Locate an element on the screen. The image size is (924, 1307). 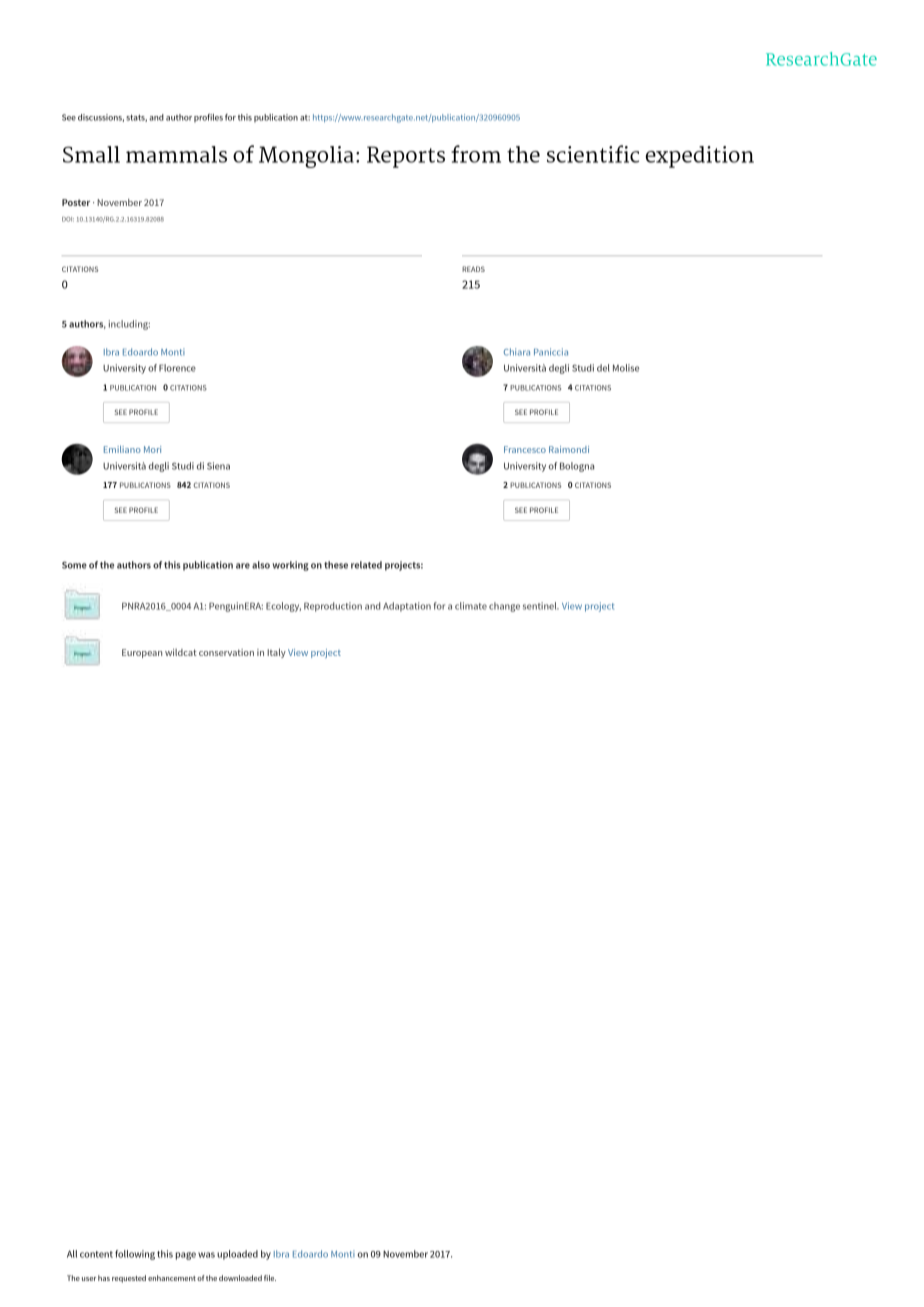
related is located at coordinates (366, 565).
